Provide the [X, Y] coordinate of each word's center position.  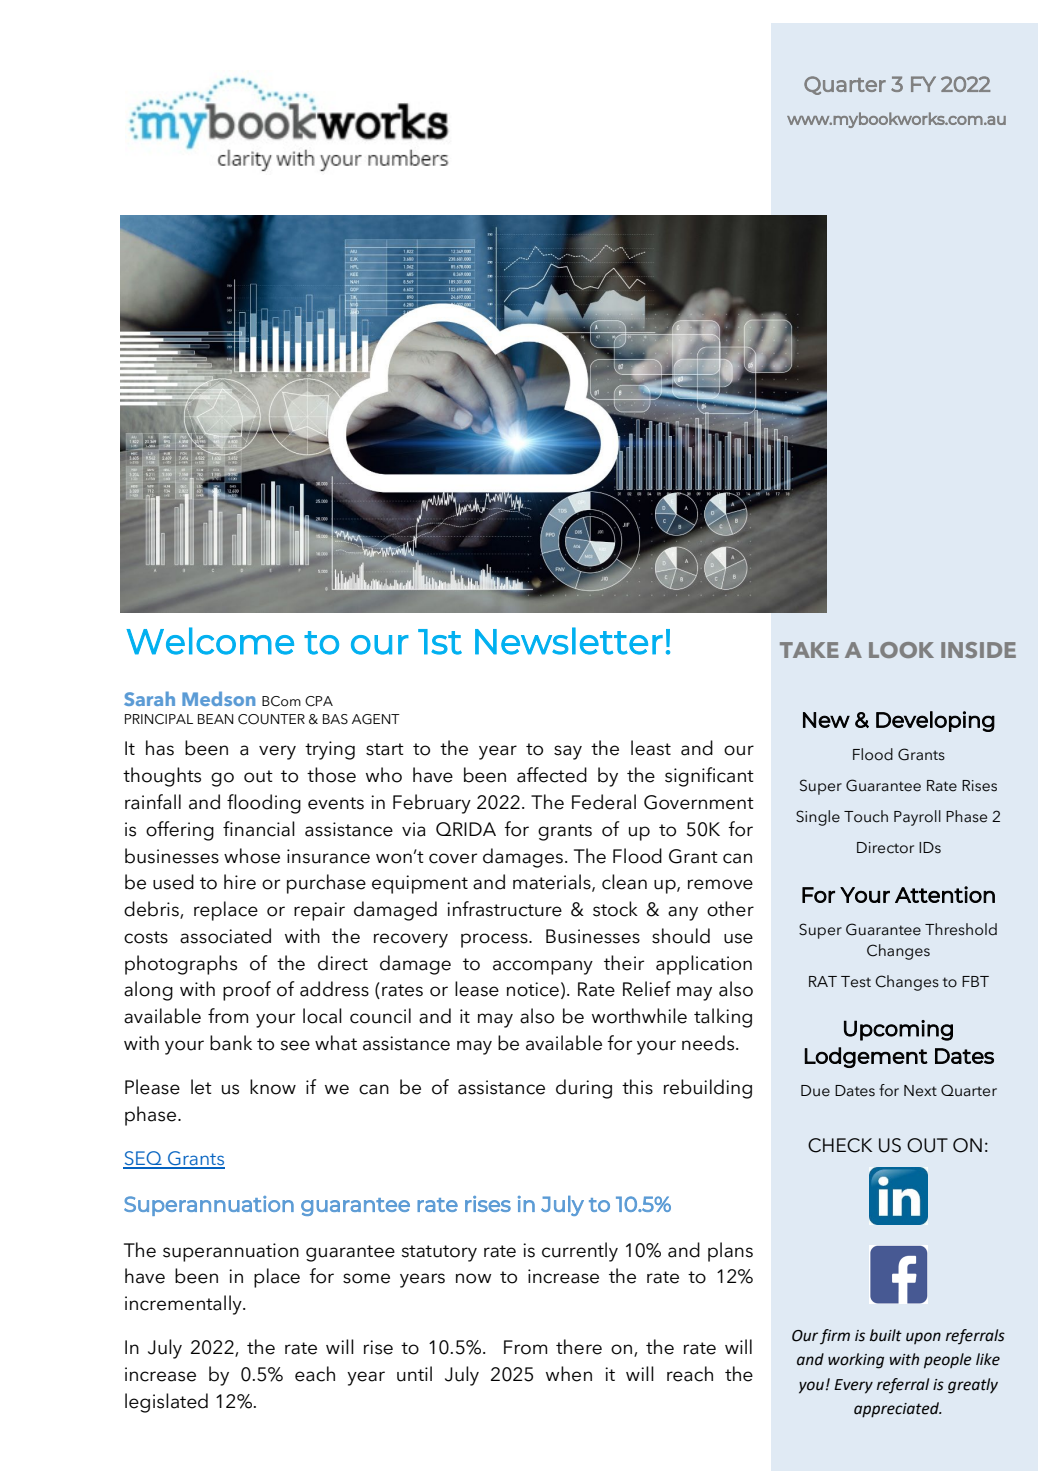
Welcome [210, 641]
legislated [166, 1403]
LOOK [901, 650]
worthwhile [639, 1016]
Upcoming [898, 1030]
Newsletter [569, 641]
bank [231, 1043]
